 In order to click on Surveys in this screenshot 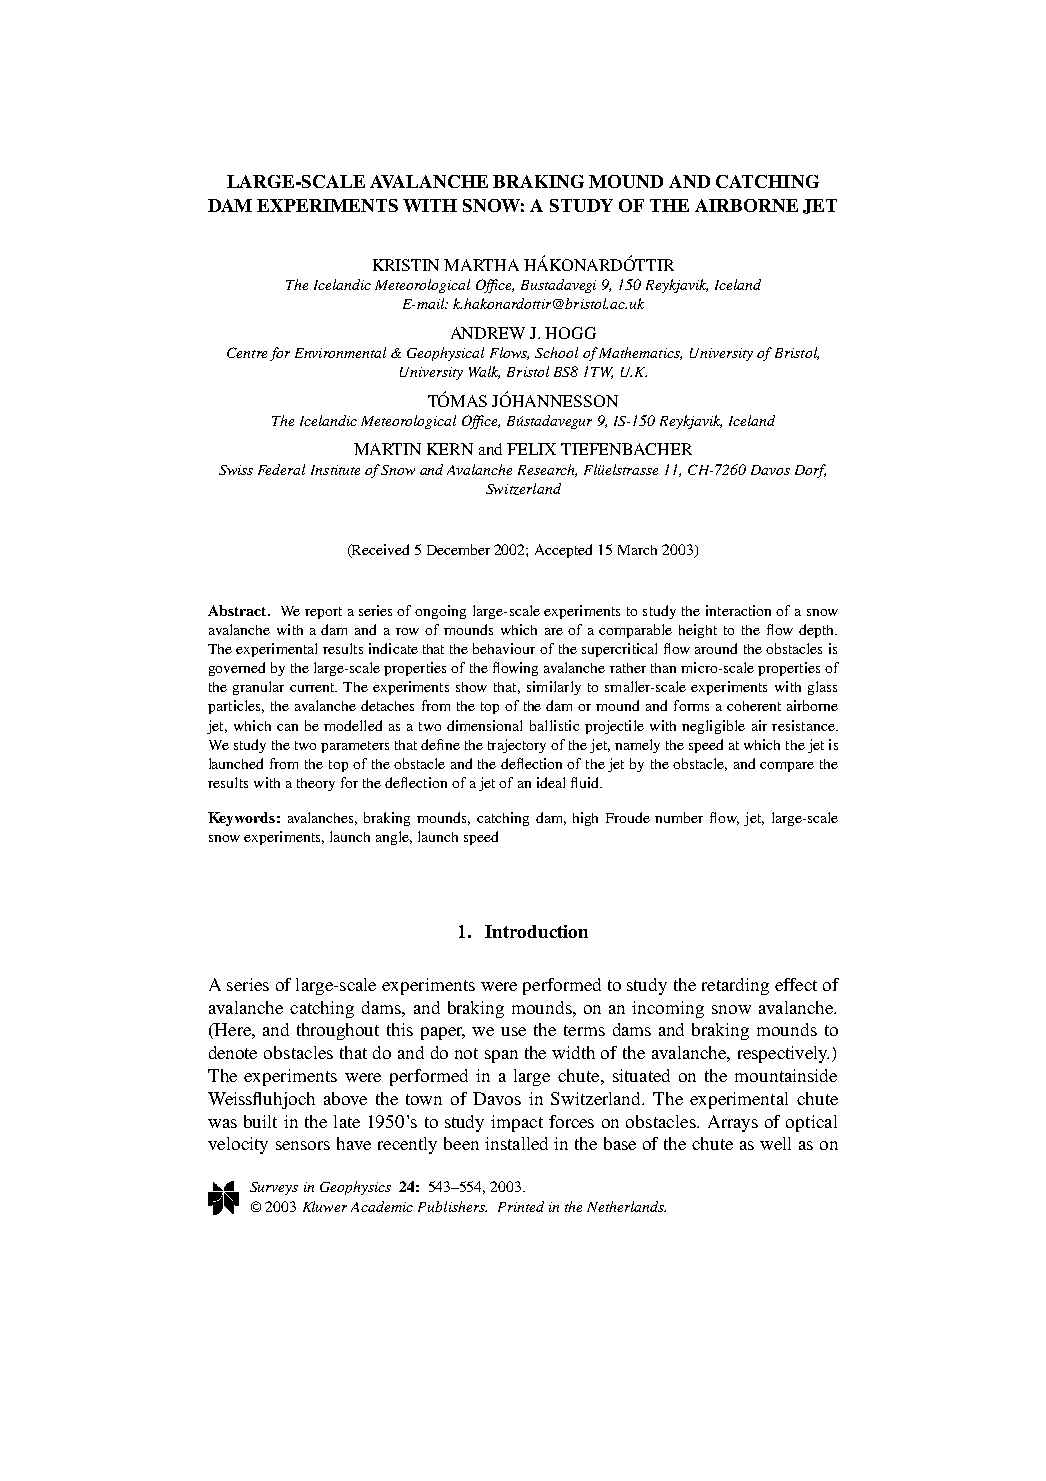, I will do `click(274, 1188)`.
